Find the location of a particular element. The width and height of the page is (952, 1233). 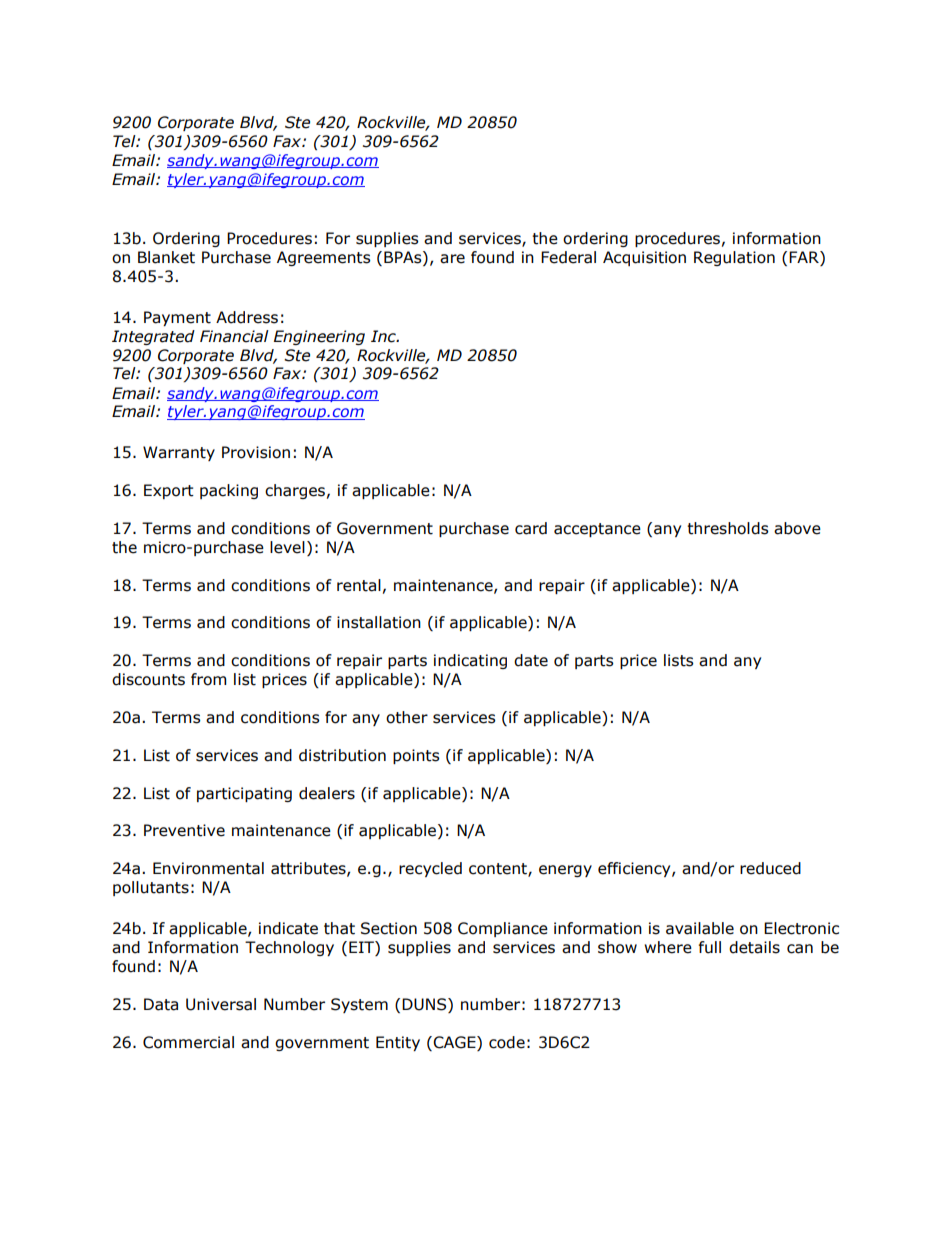

Address is located at coordinates (247, 317).
